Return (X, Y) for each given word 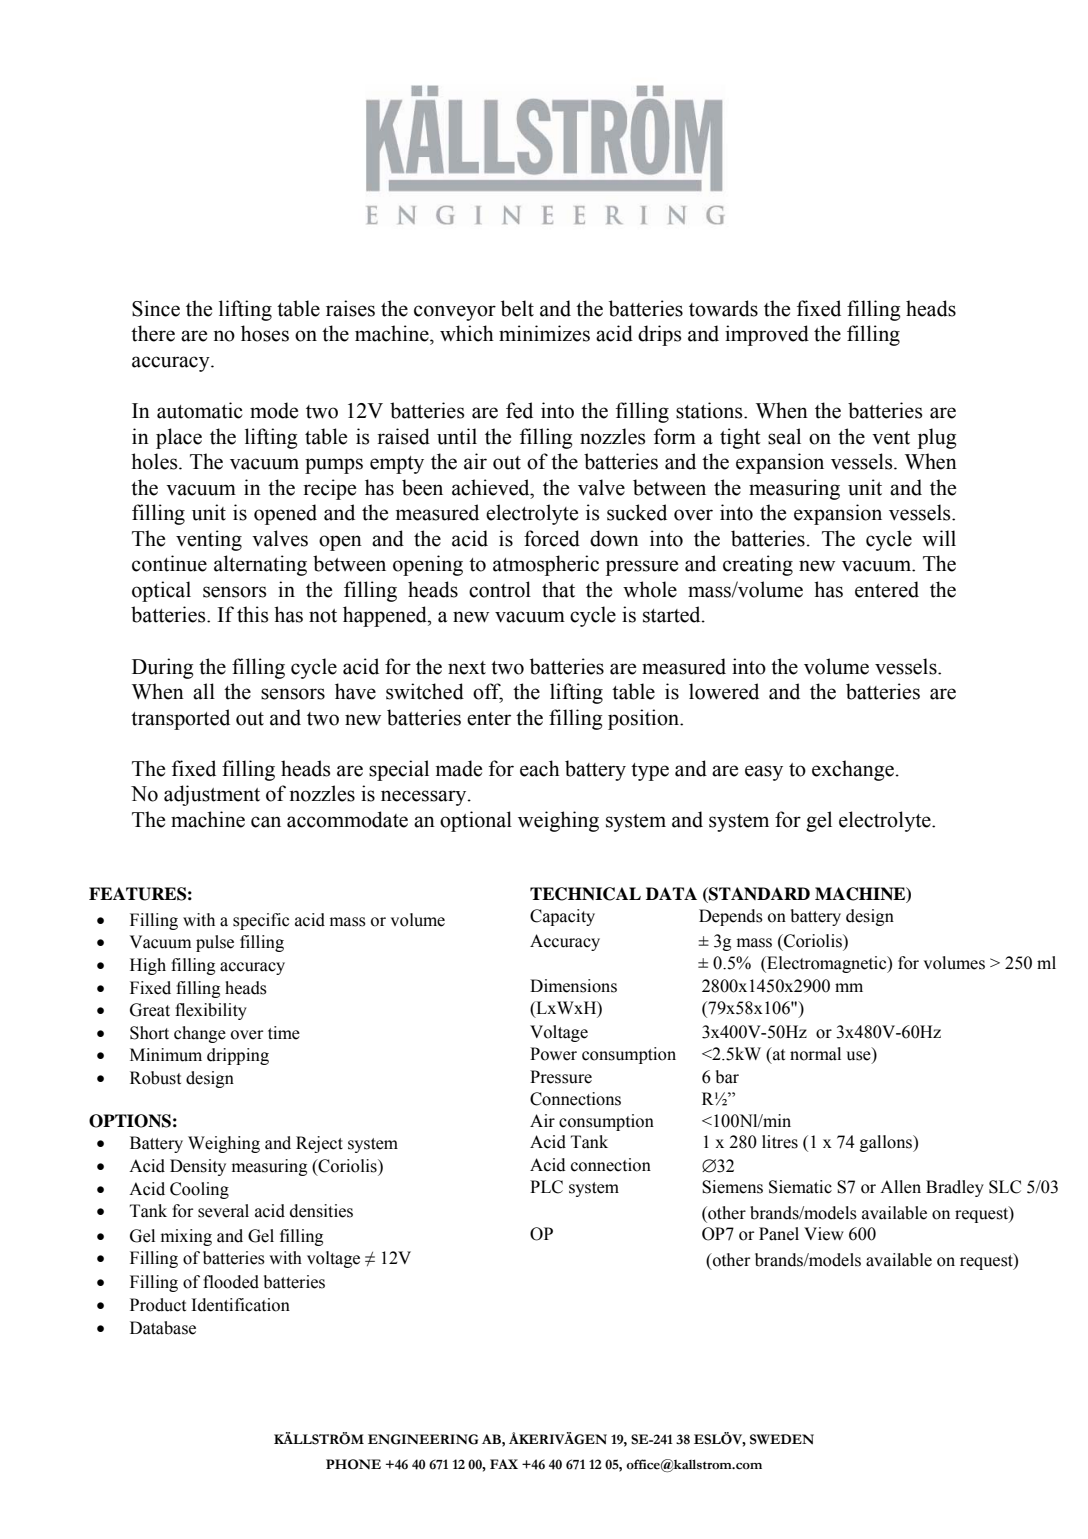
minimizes (544, 333)
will (939, 538)
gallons (887, 1143)
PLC (546, 1187)
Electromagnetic (827, 964)
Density (198, 1167)
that (558, 589)
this (253, 614)
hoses (265, 333)
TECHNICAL (585, 894)
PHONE (353, 1464)
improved (767, 335)
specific (261, 921)
